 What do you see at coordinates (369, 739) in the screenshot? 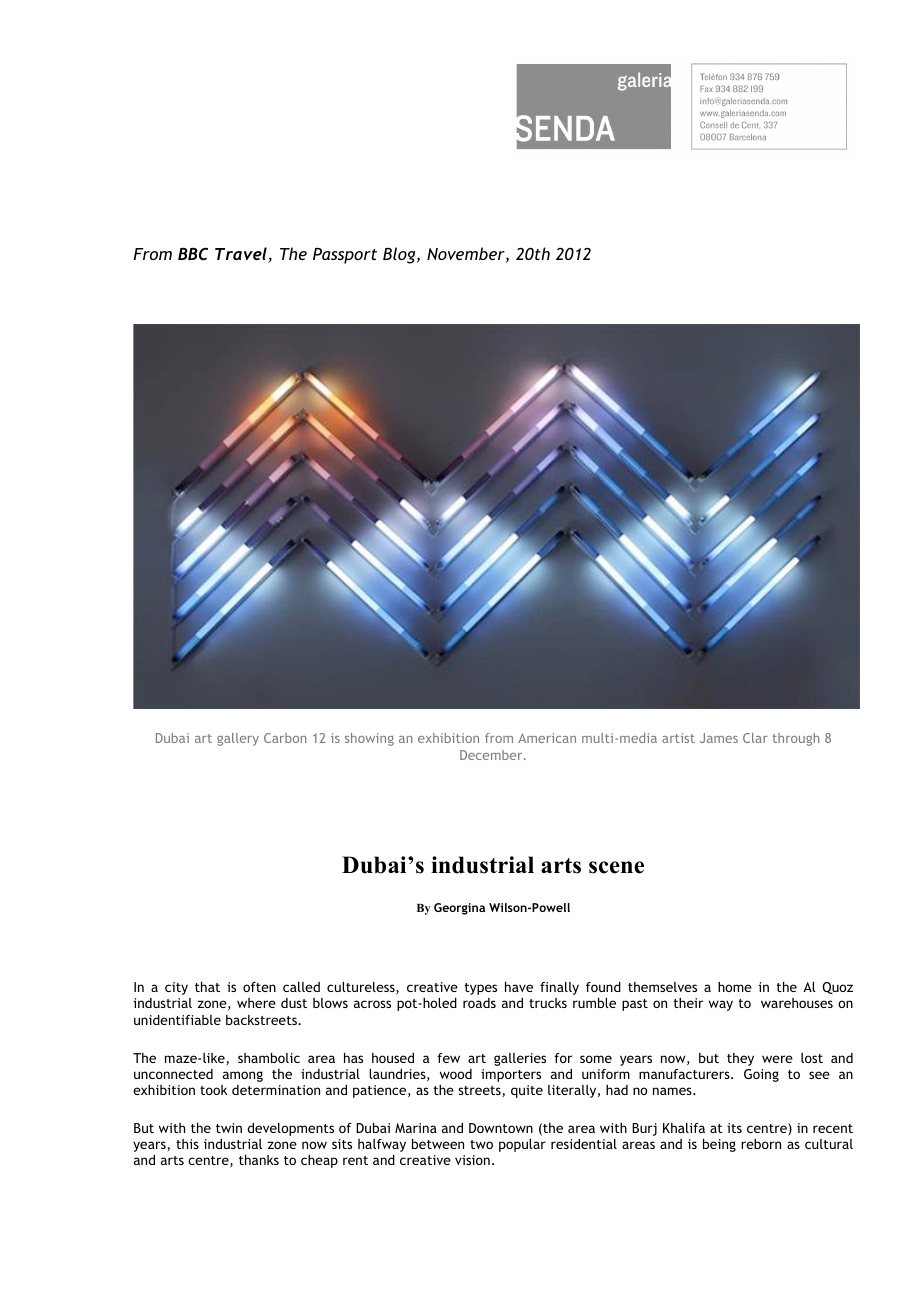
I see `showing` at bounding box center [369, 739].
